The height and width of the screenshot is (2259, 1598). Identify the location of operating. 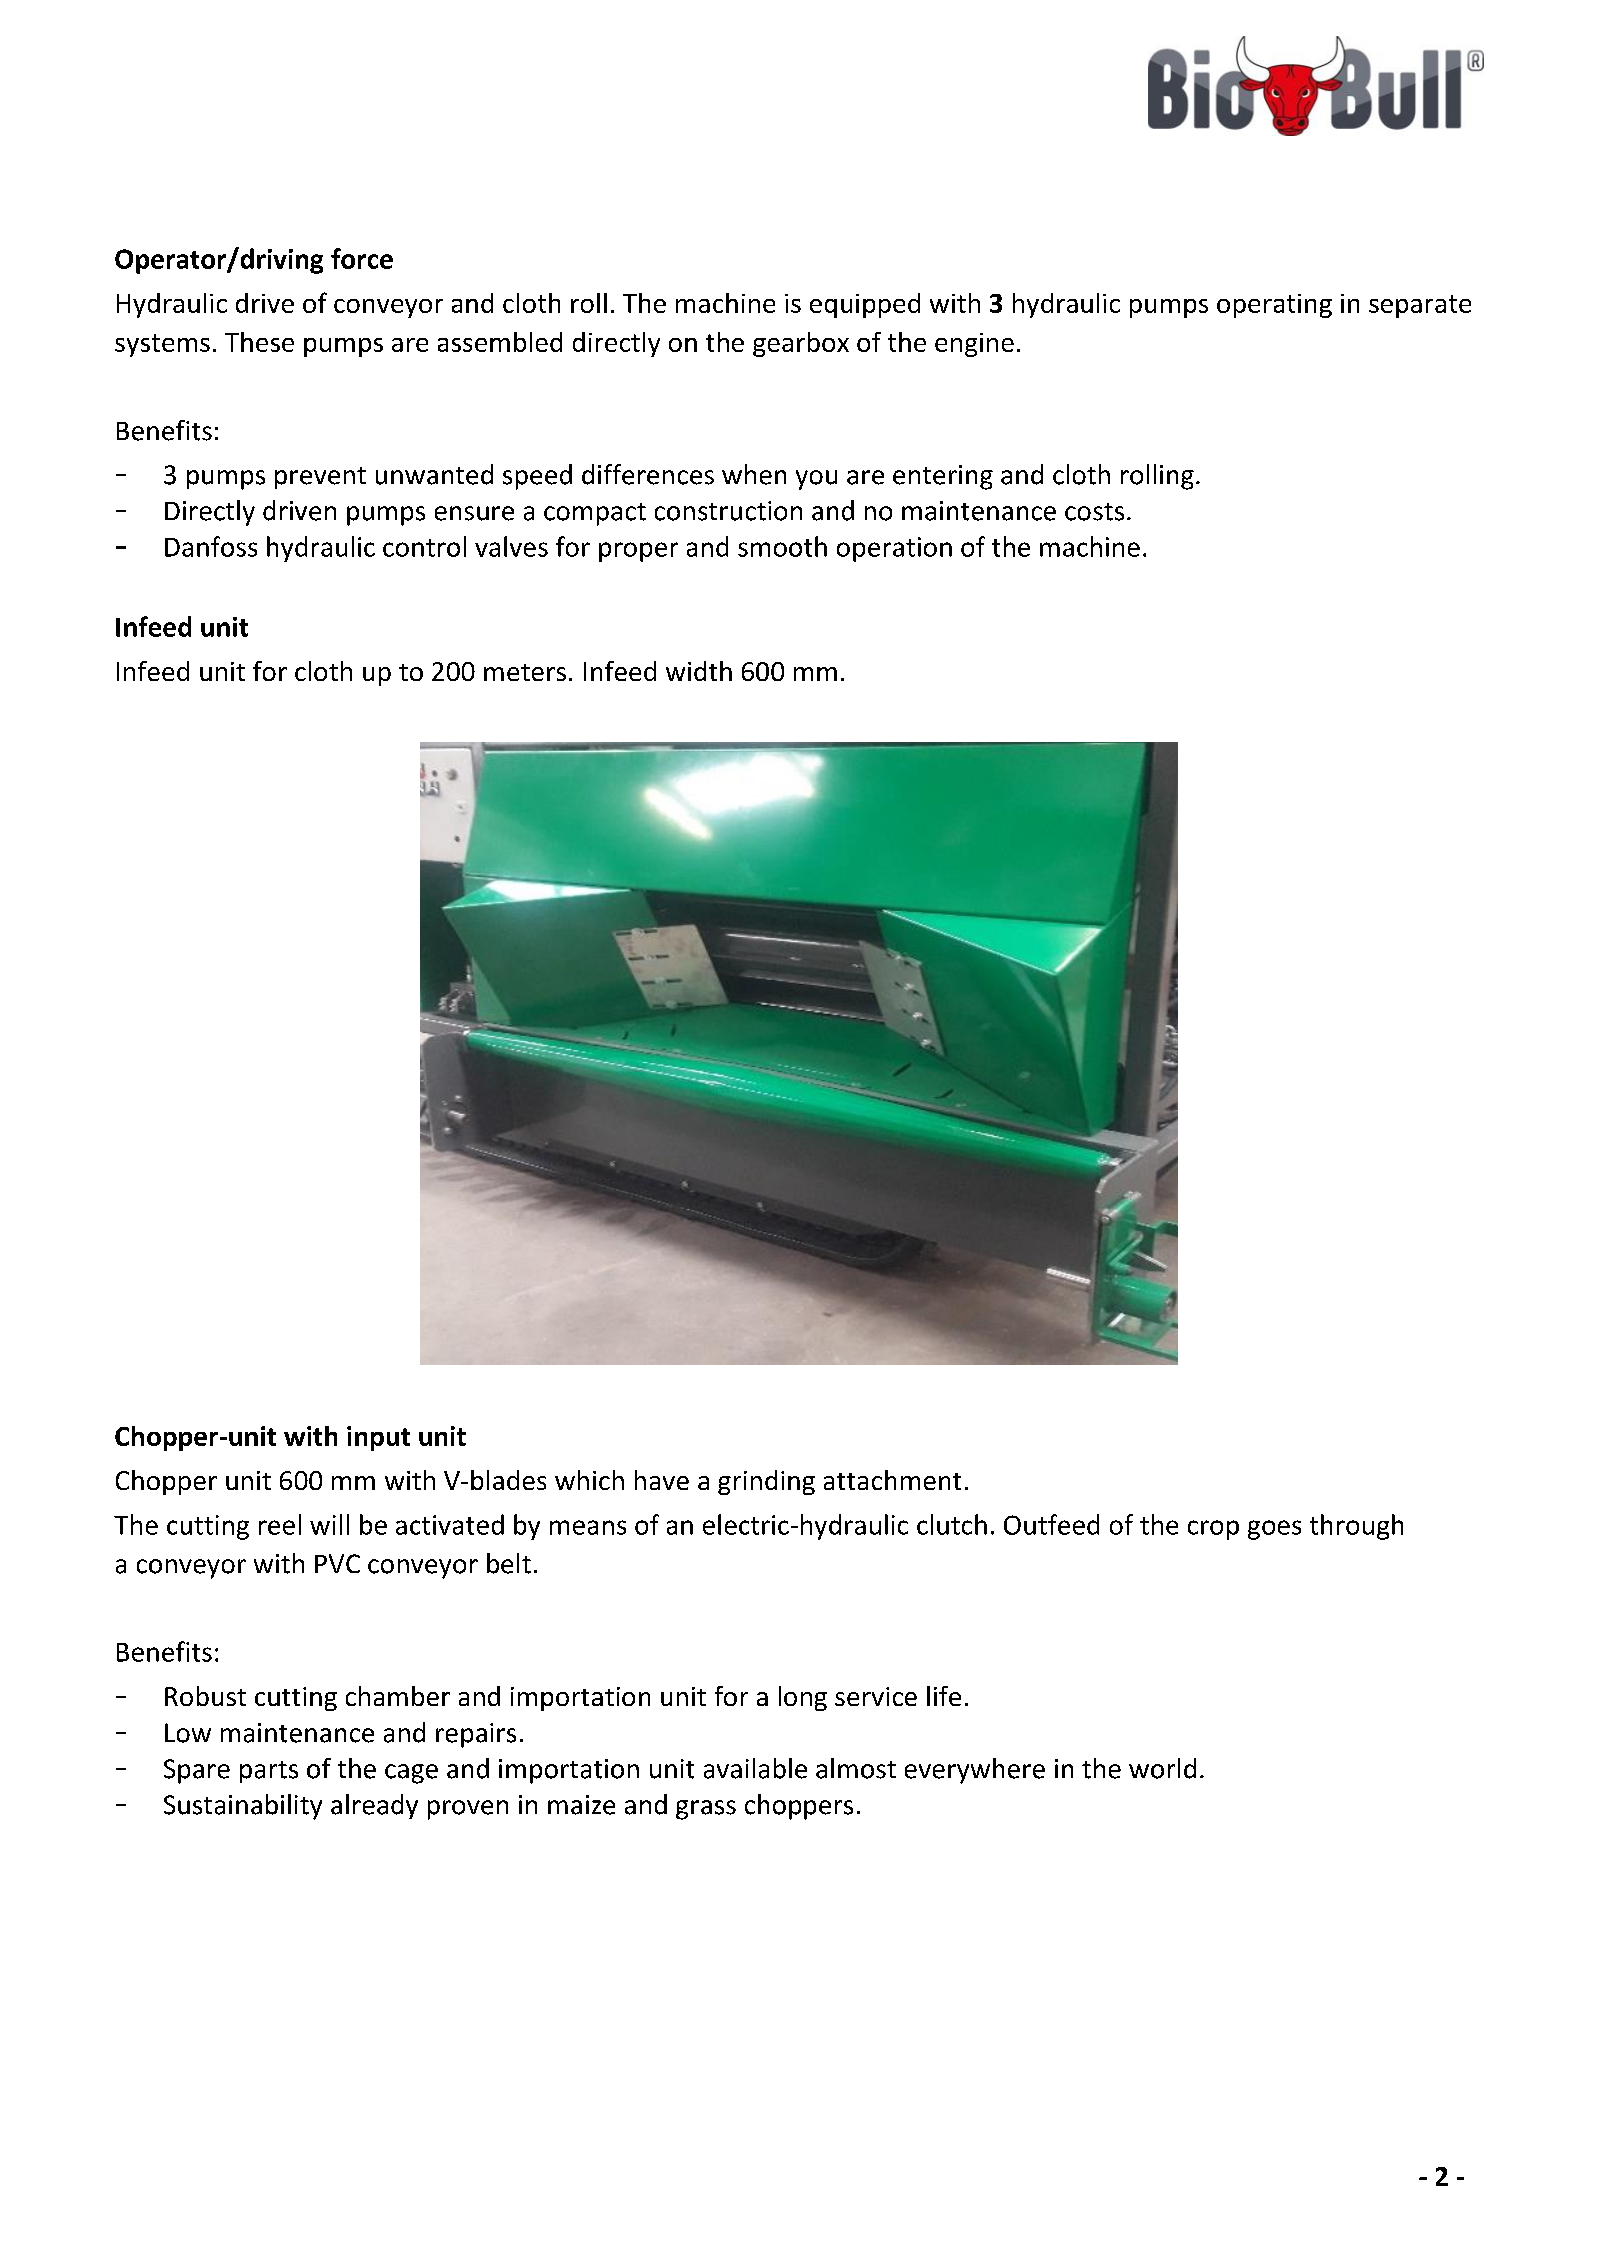
(1274, 306).
